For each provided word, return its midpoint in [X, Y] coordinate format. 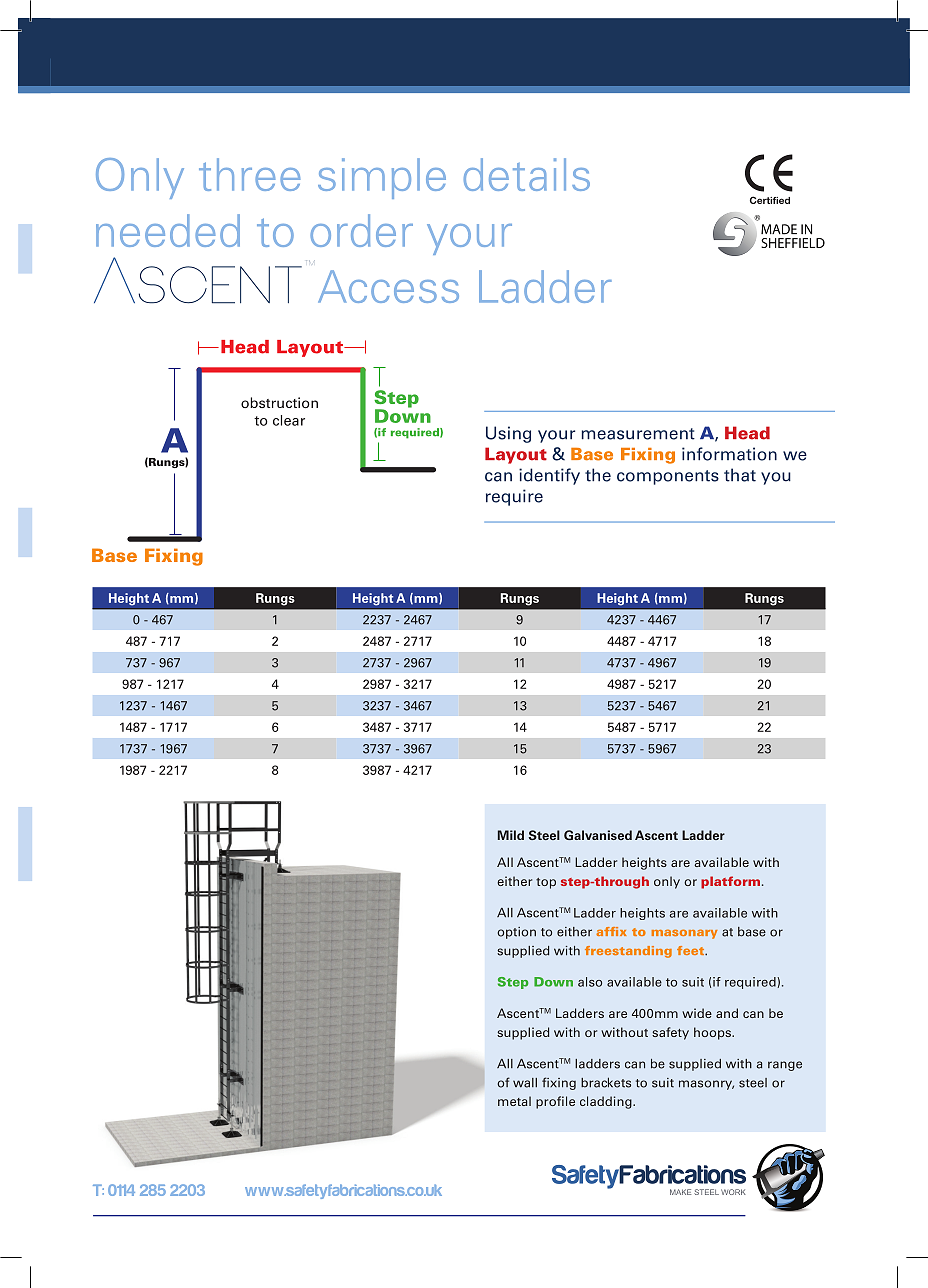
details [527, 174]
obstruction [279, 402]
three [249, 174]
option [516, 933]
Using [508, 434]
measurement [638, 434]
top [546, 883]
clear [289, 420]
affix [611, 931]
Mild [511, 835]
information [729, 454]
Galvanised [598, 835]
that [740, 475]
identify [549, 476]
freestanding [628, 952]
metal [514, 1101]
